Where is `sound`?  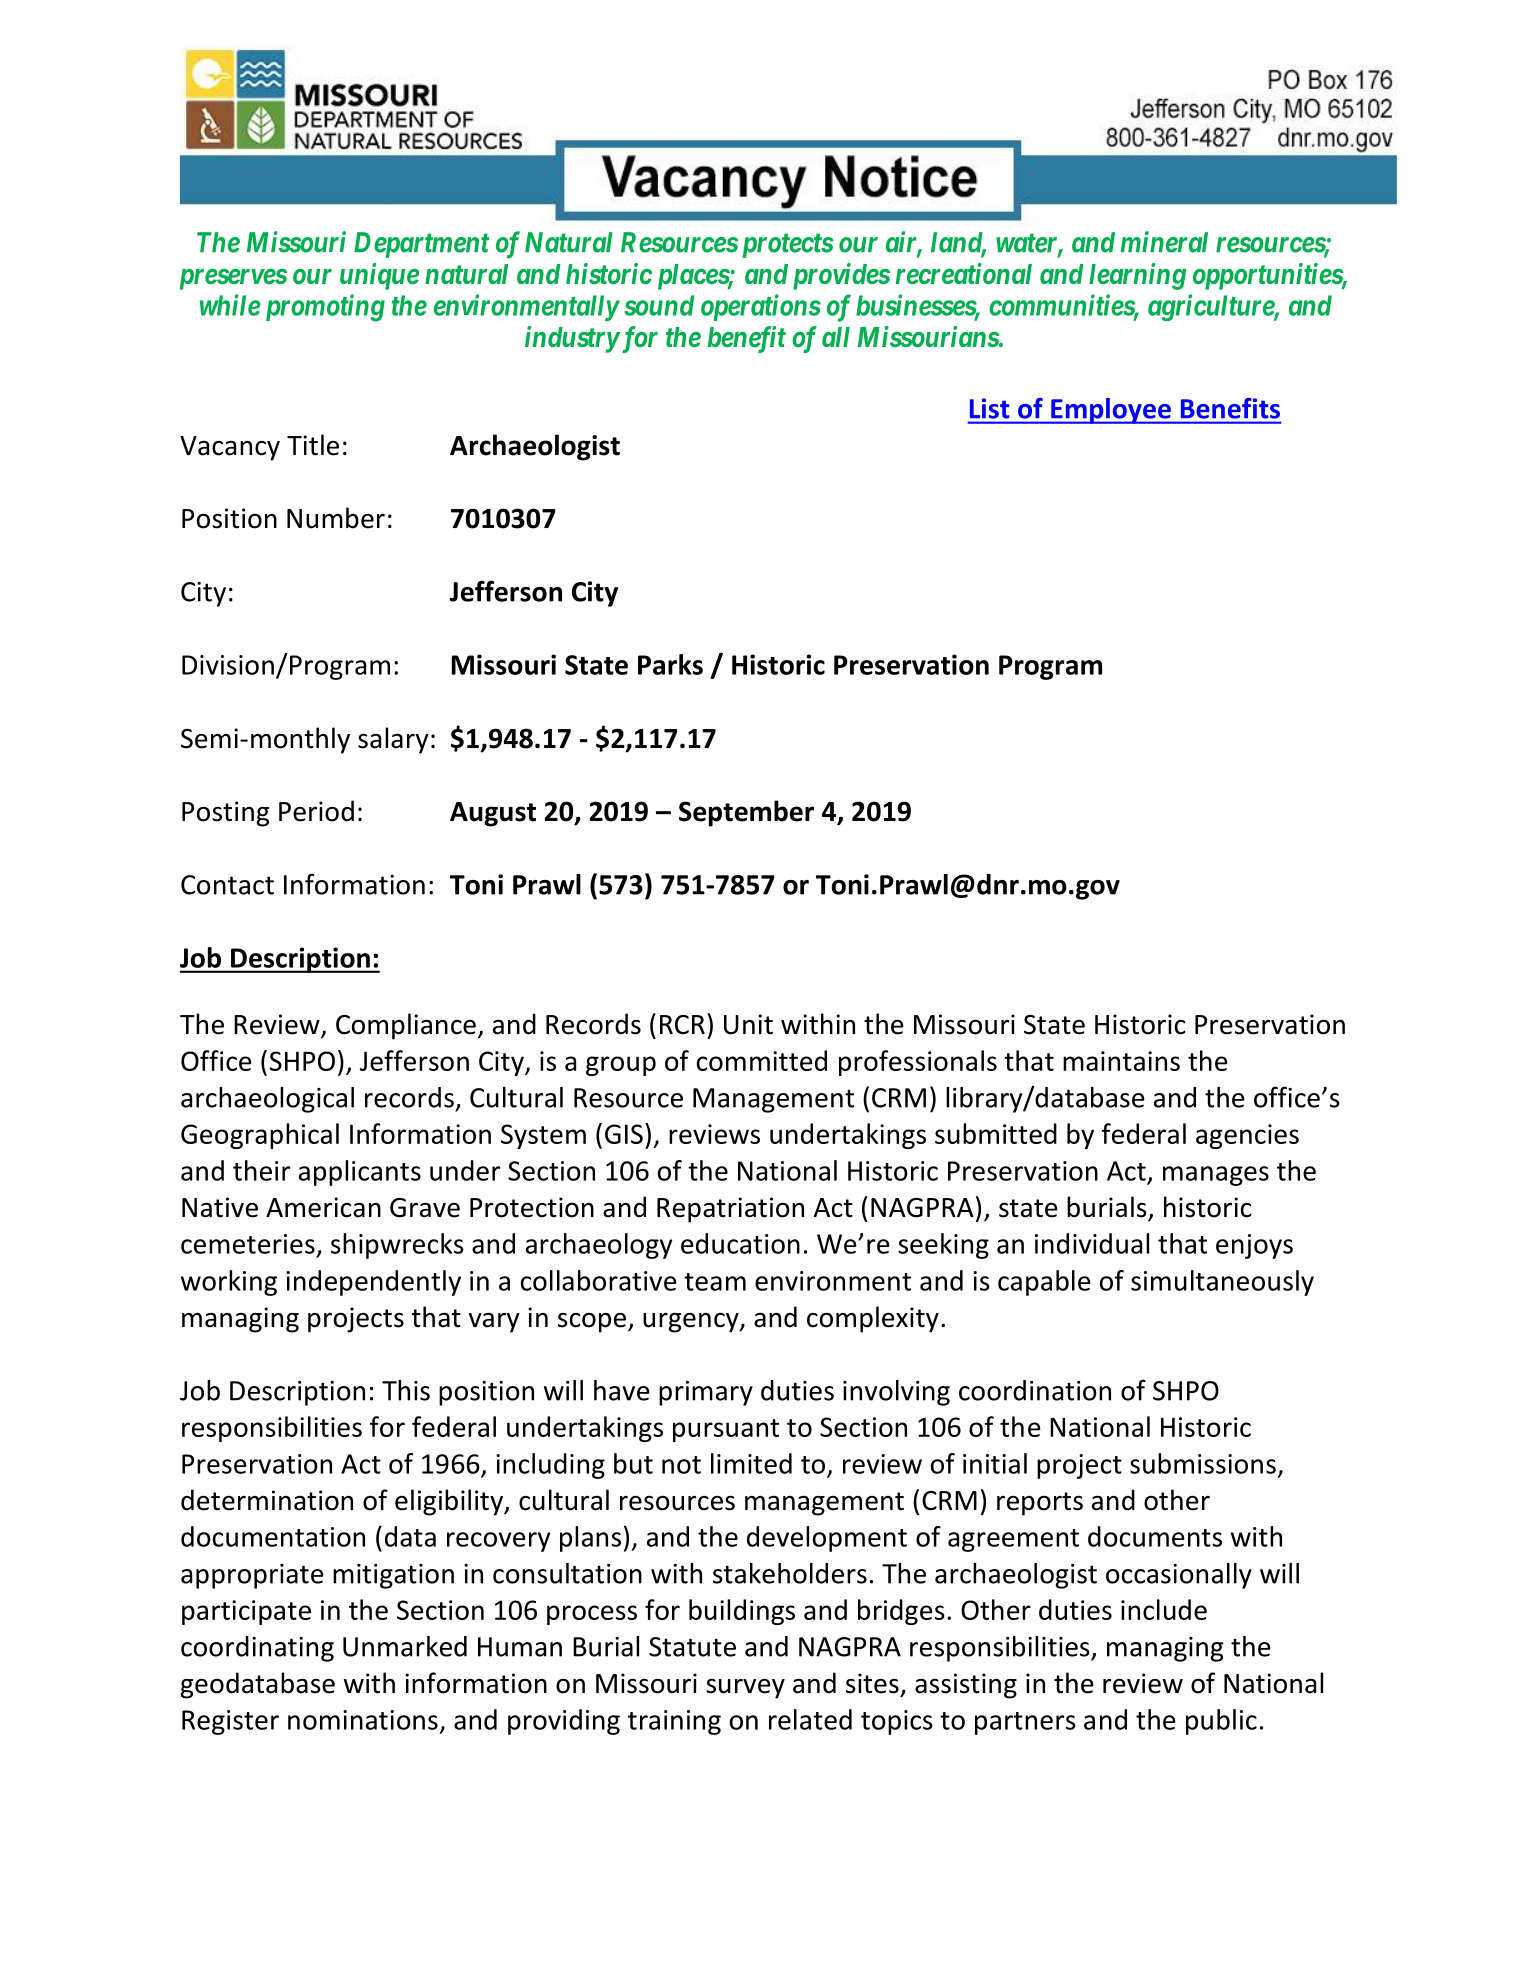 sound is located at coordinates (659, 305).
